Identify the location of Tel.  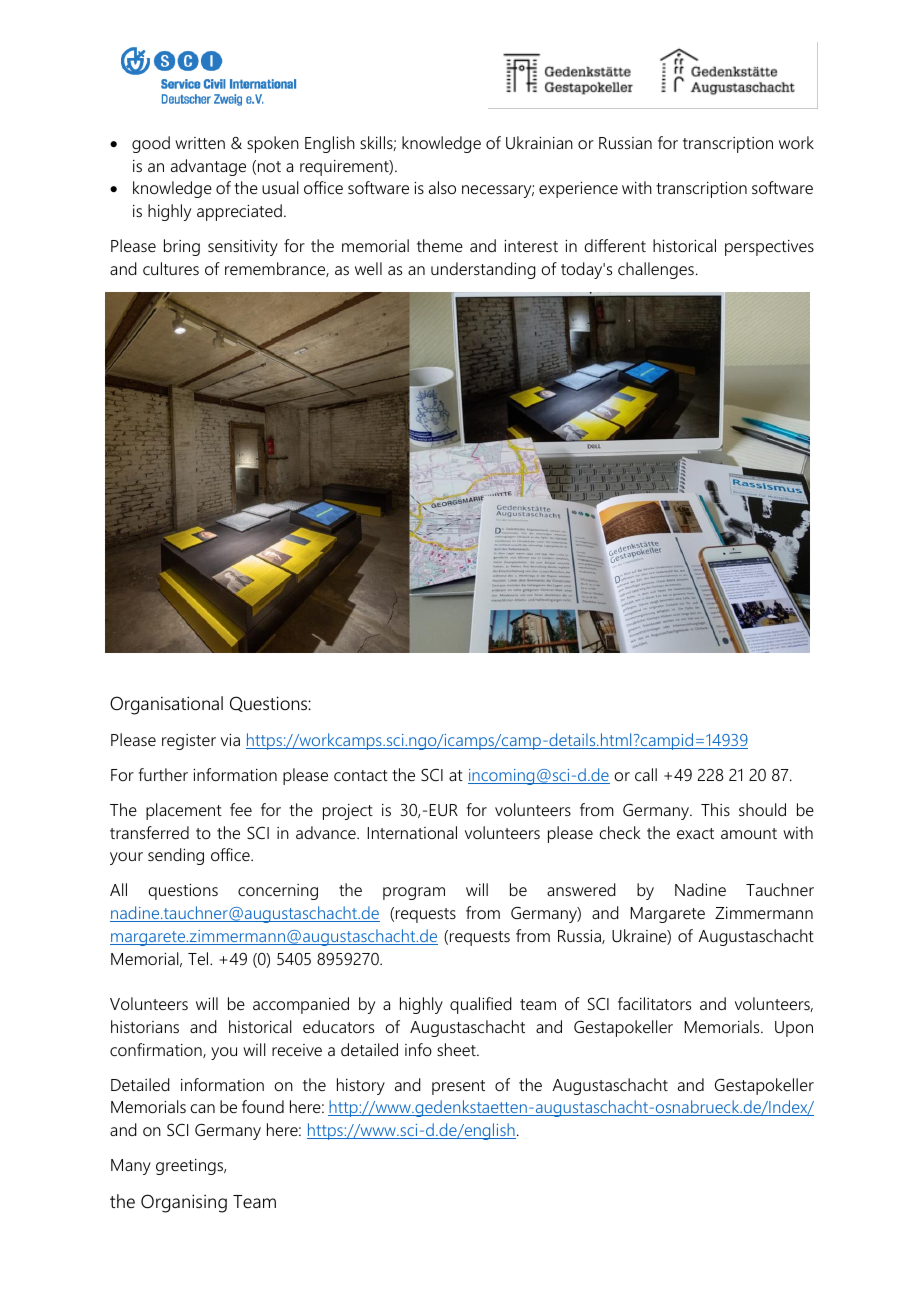
(199, 958).
